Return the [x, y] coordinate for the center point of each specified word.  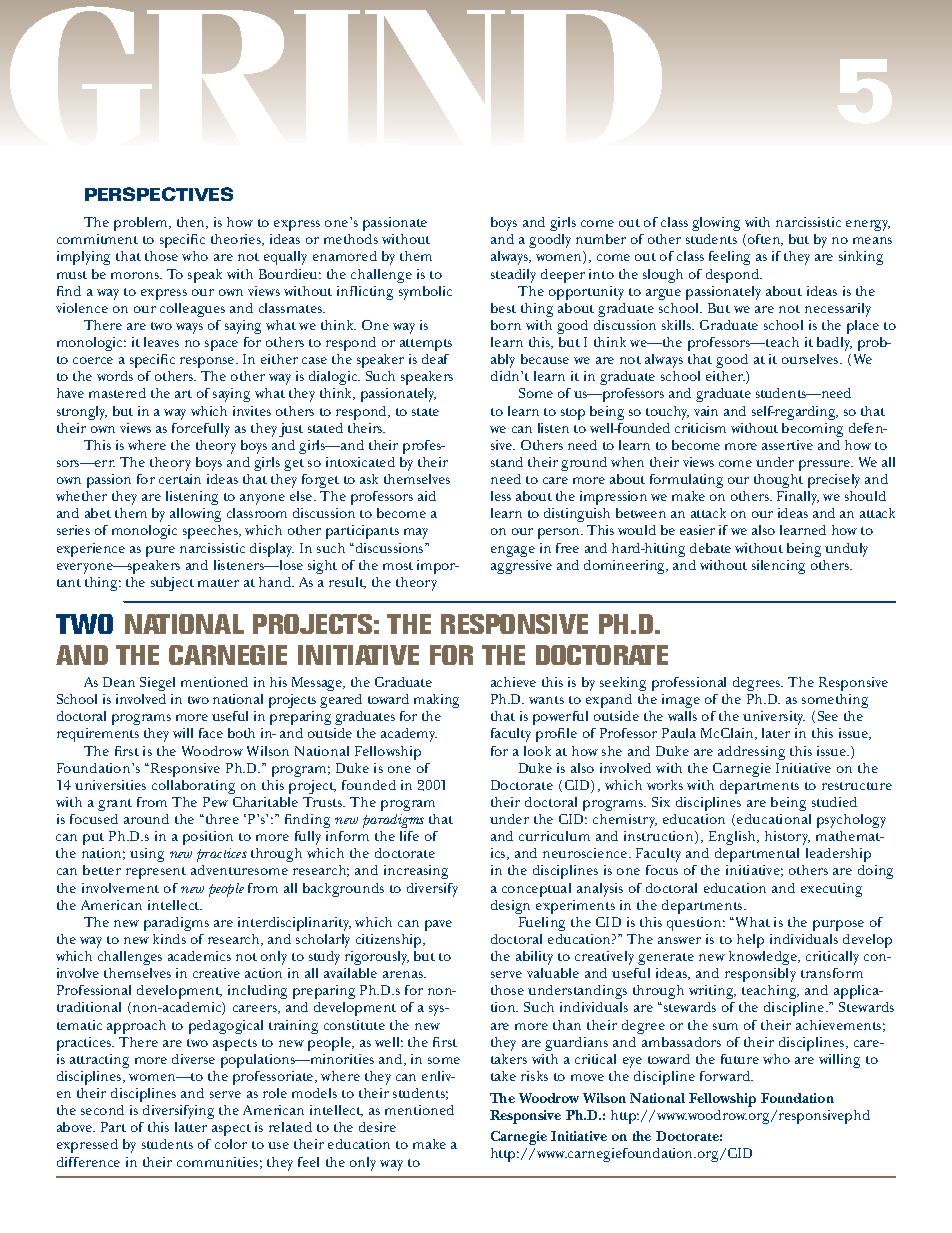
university [774, 718]
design [510, 907]
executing [831, 890]
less [501, 496]
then [192, 223]
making [436, 701]
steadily [513, 276]
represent [156, 873]
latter [191, 1127]
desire [377, 1127]
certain [180, 479]
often [765, 240]
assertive [787, 445]
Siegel [157, 684]
